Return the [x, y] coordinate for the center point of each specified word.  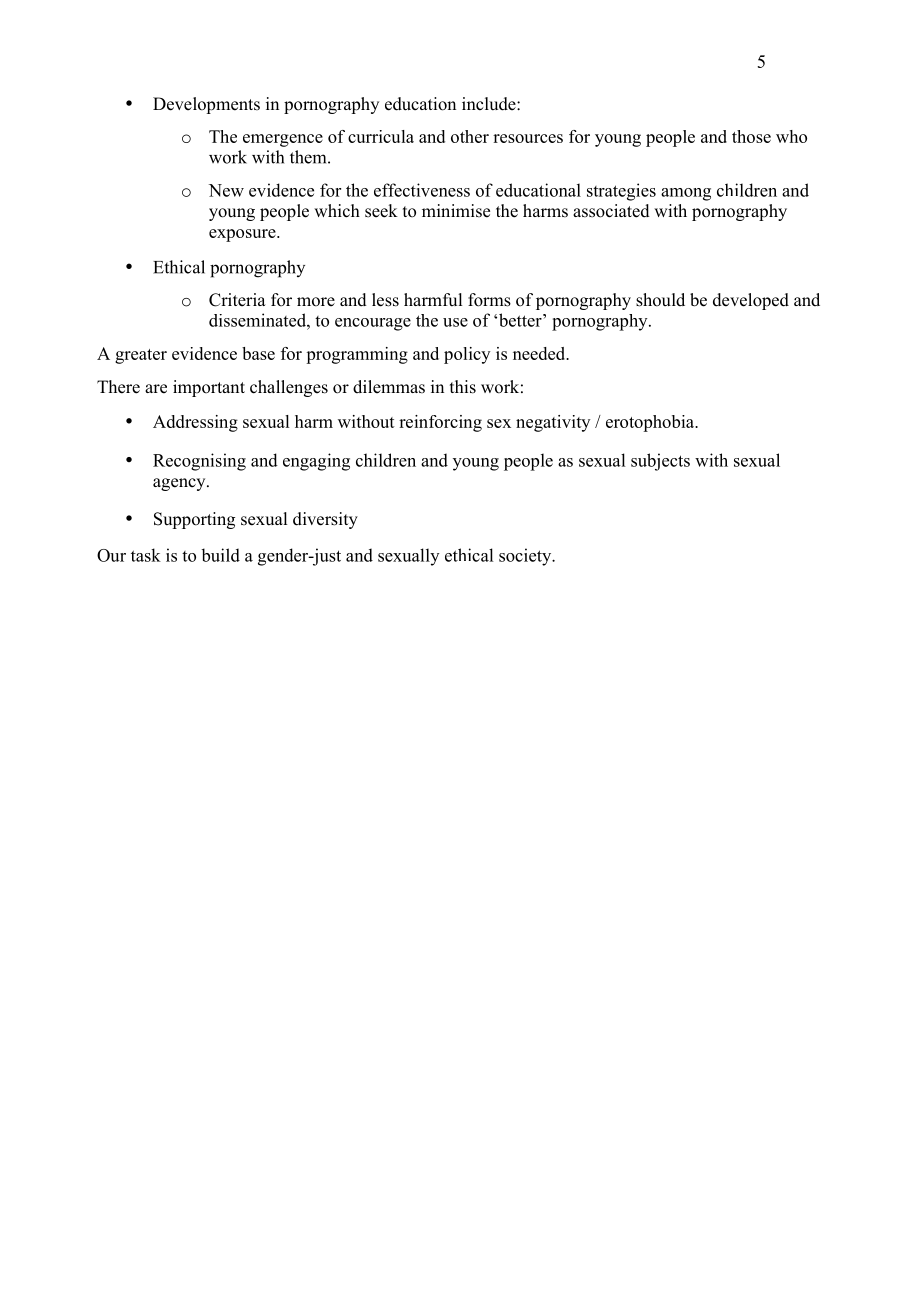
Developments [206, 105]
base [258, 353]
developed [751, 301]
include [490, 104]
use [455, 322]
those [751, 136]
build [220, 555]
